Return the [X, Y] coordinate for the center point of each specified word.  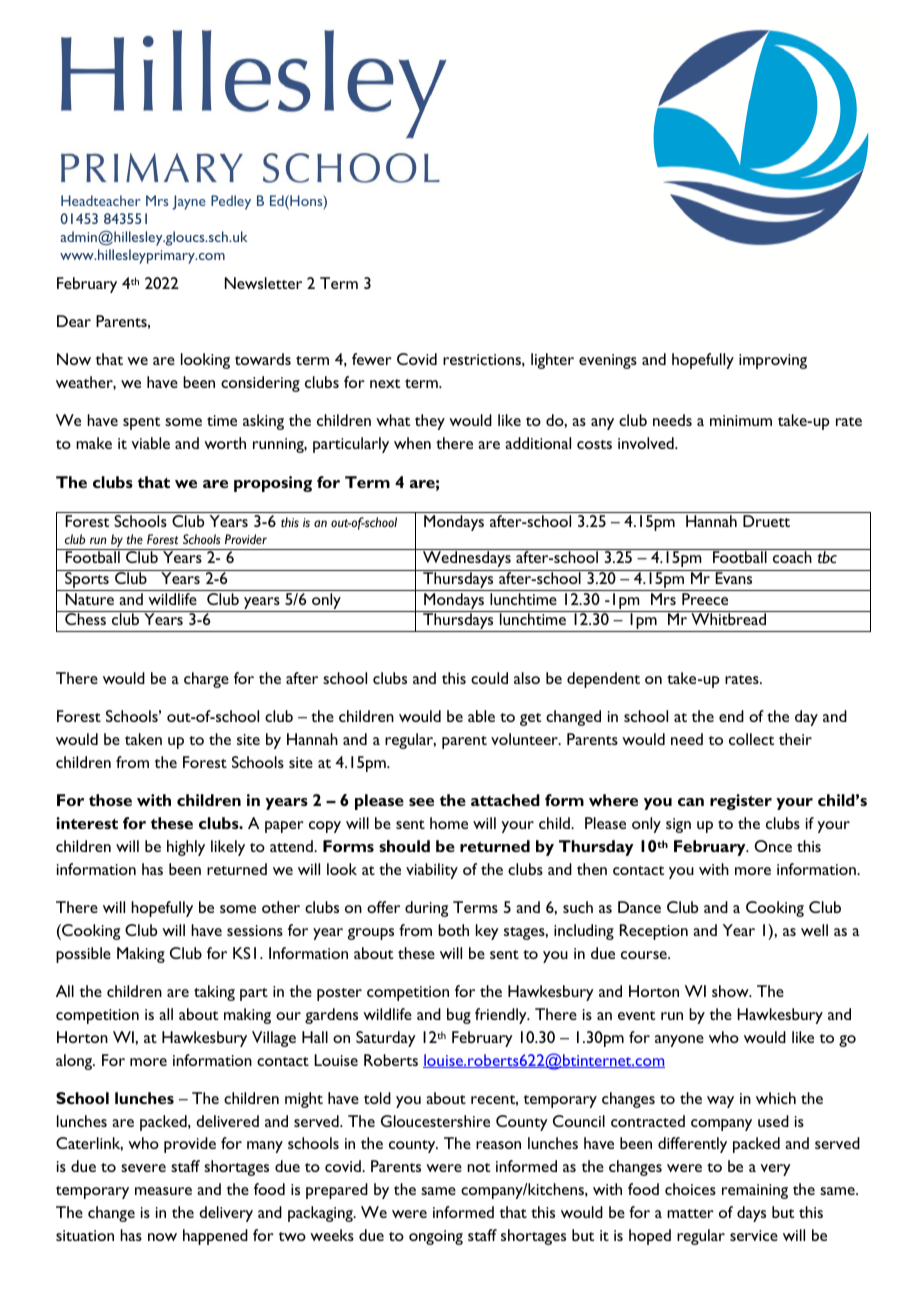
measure [163, 1191]
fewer [372, 359]
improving [773, 361]
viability [432, 871]
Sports [87, 580]
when [412, 443]
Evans [734, 577]
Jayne [188, 202]
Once [773, 846]
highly [186, 848]
